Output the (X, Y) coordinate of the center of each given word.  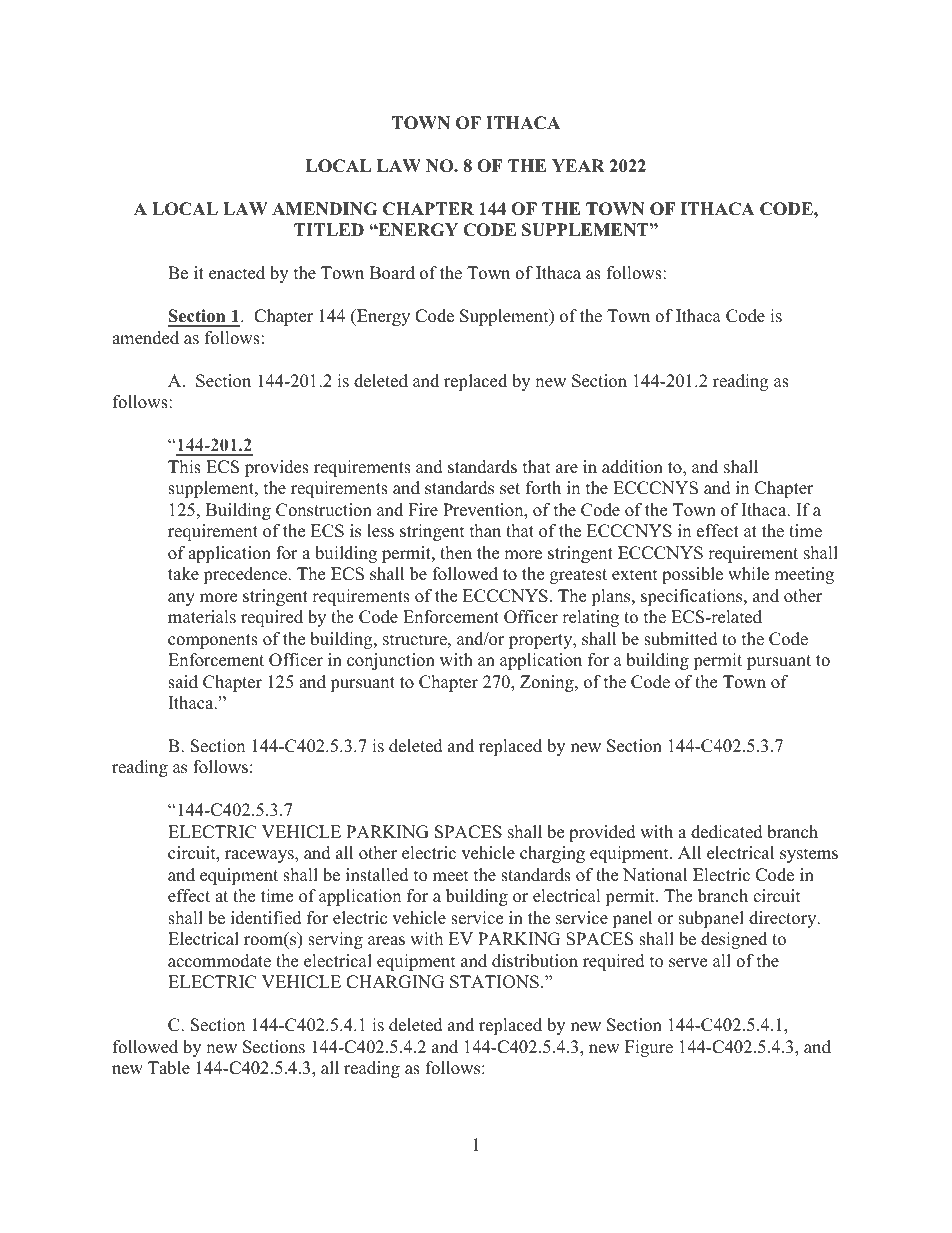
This (184, 467)
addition (632, 467)
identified (266, 918)
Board (392, 273)
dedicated (727, 832)
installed (377, 875)
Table (169, 1068)
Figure (649, 1048)
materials (202, 617)
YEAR (578, 165)
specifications (693, 597)
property (542, 641)
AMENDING (324, 209)
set (510, 489)
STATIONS (494, 982)
